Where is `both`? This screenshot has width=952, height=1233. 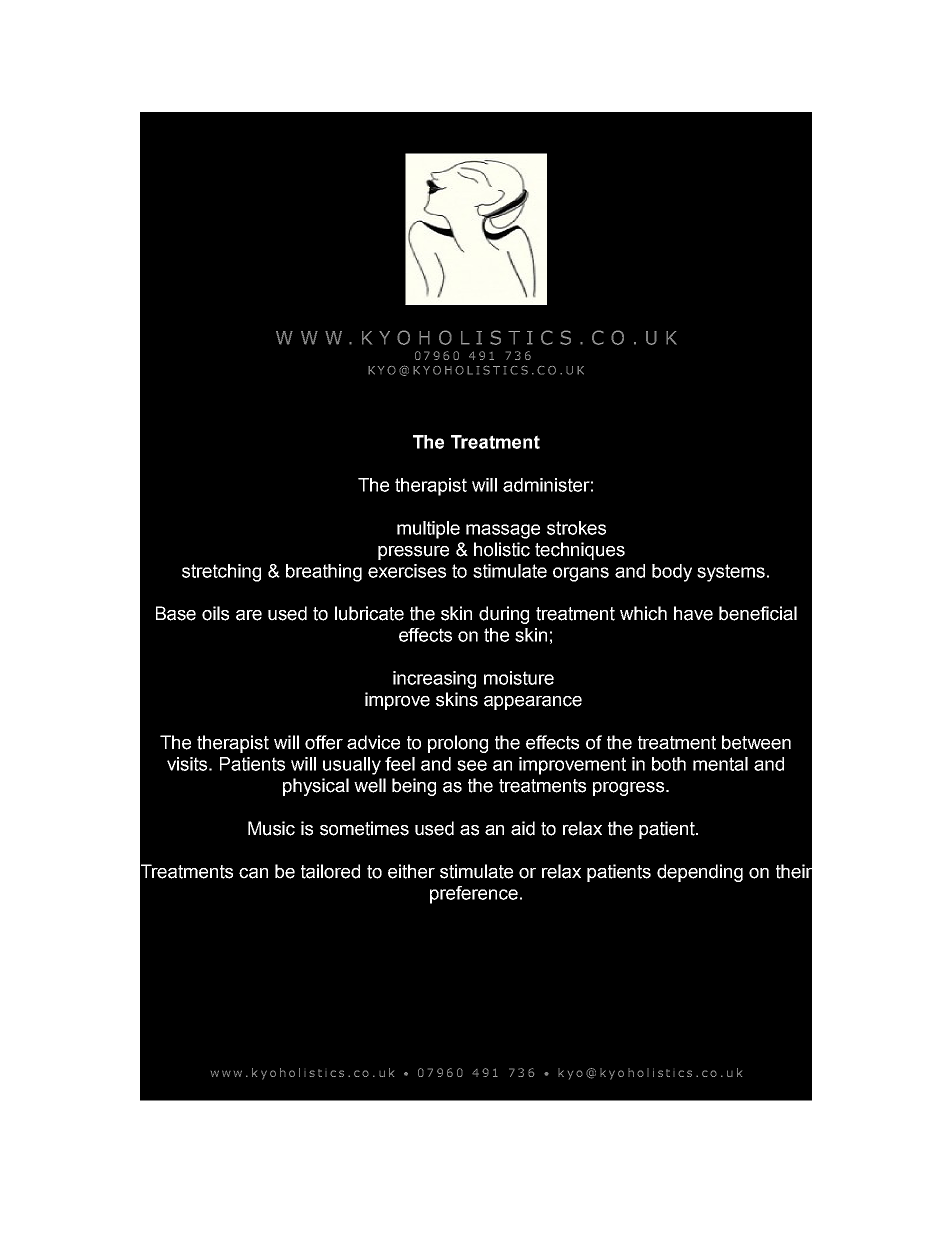
both is located at coordinates (669, 764).
